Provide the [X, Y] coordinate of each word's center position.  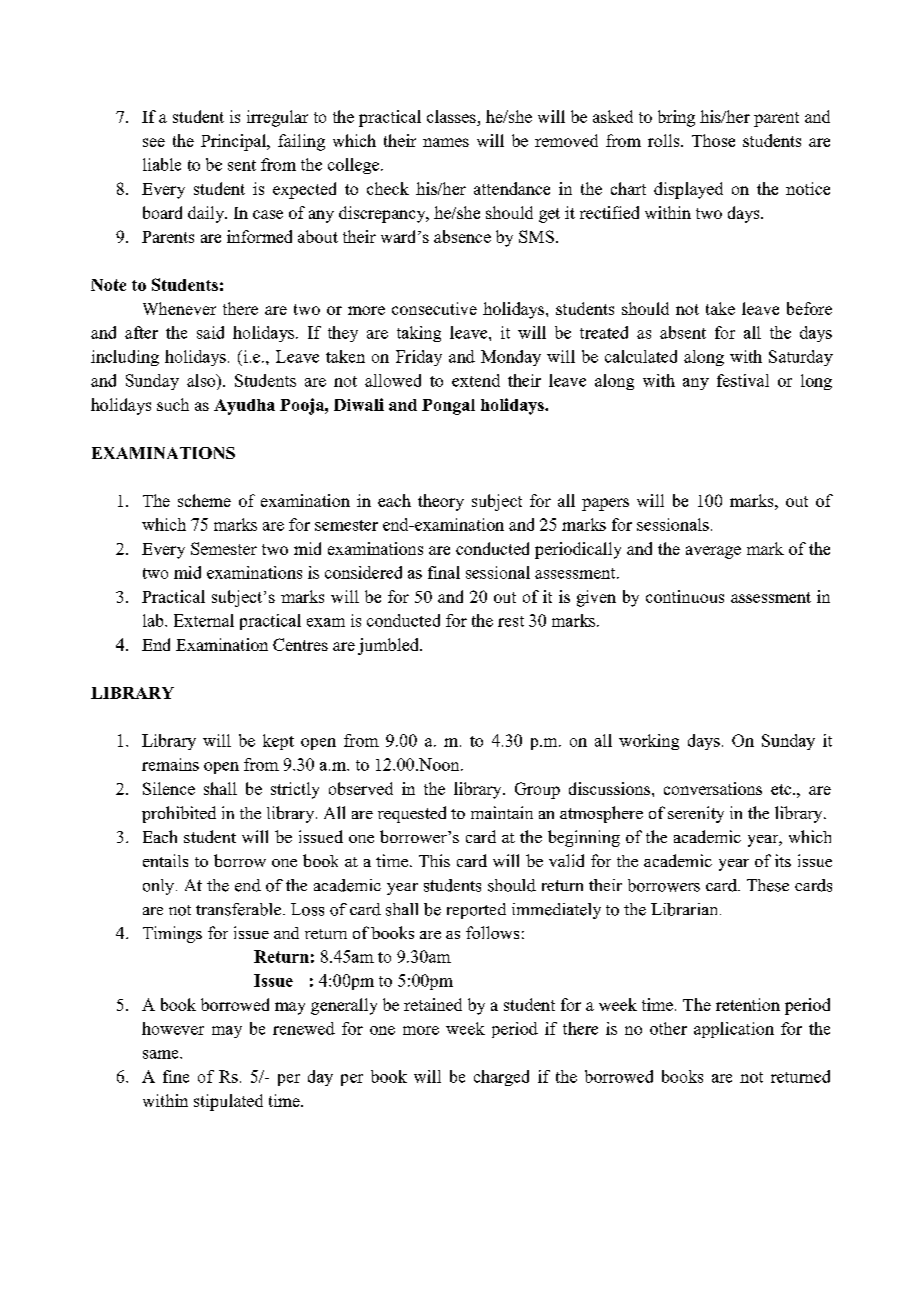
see [154, 142]
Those [713, 140]
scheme [204, 500]
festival [743, 380]
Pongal [448, 407]
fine [176, 1076]
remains [170, 764]
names [446, 142]
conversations [713, 788]
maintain [502, 812]
